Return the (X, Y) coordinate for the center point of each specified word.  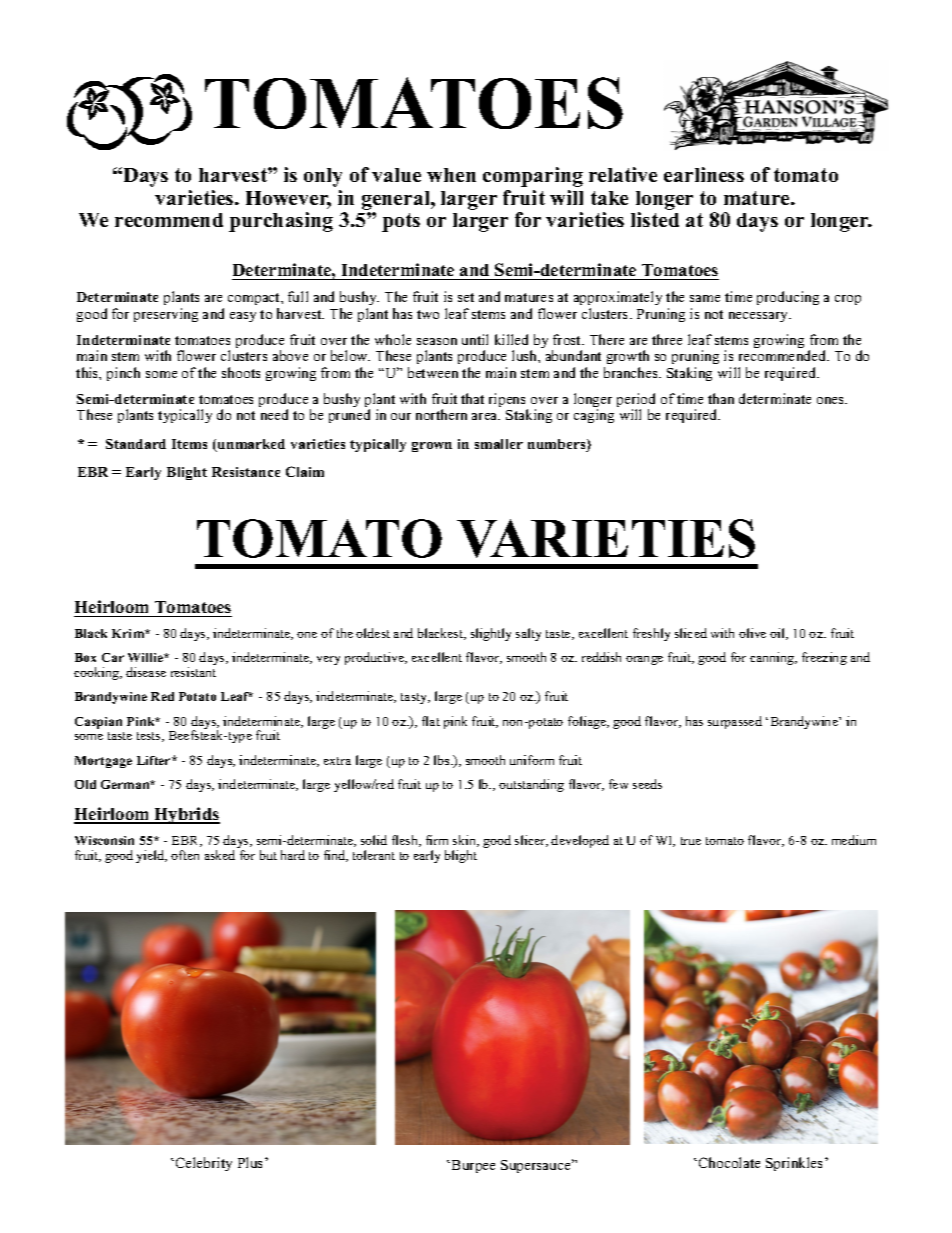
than (721, 398)
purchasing (281, 222)
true (691, 841)
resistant (193, 672)
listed (655, 219)
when (451, 175)
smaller (499, 444)
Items (189, 444)
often (185, 855)
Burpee (473, 1166)
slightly (491, 634)
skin (466, 841)
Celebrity (204, 1164)
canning (773, 658)
